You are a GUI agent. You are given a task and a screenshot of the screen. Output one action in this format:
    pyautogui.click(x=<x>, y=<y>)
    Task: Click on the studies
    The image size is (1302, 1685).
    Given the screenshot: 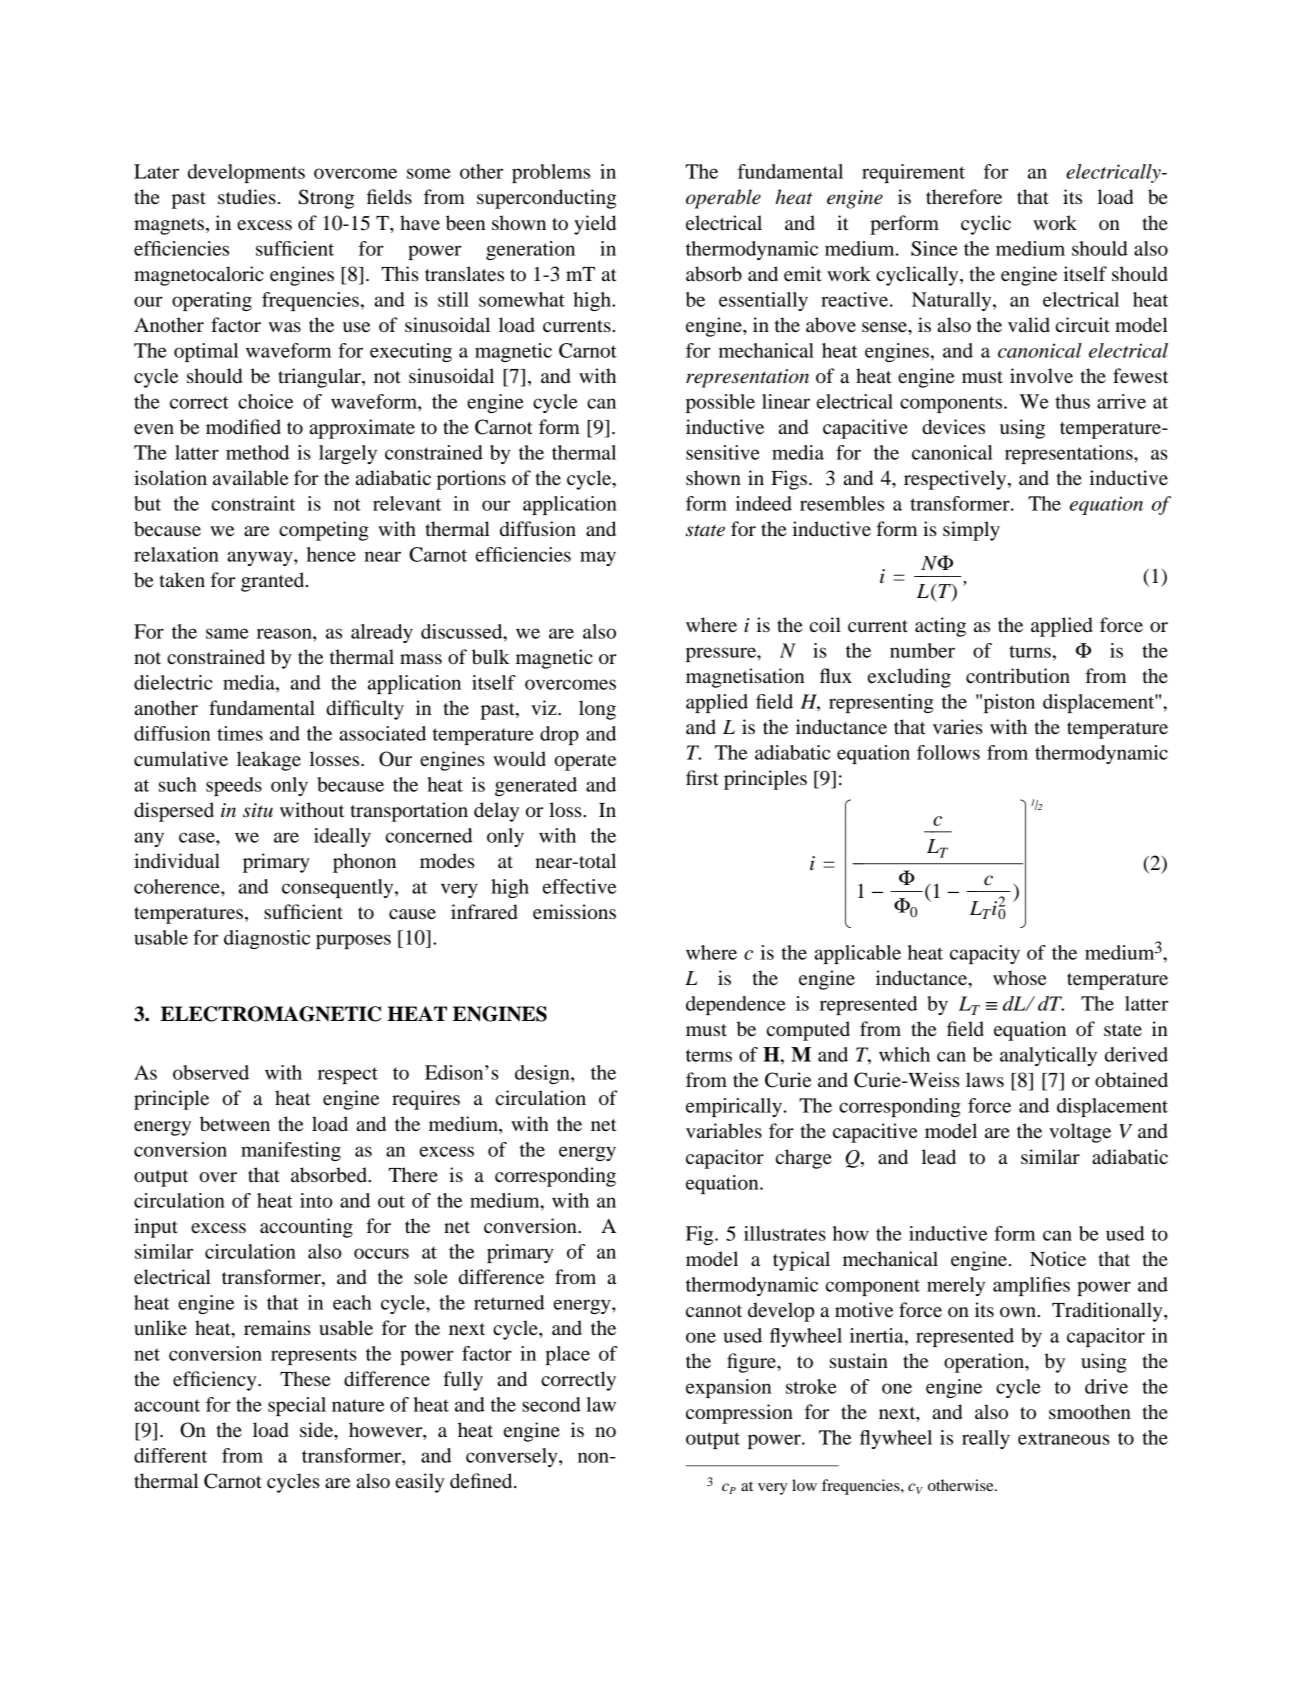 What is the action you would take?
    pyautogui.click(x=247, y=197)
